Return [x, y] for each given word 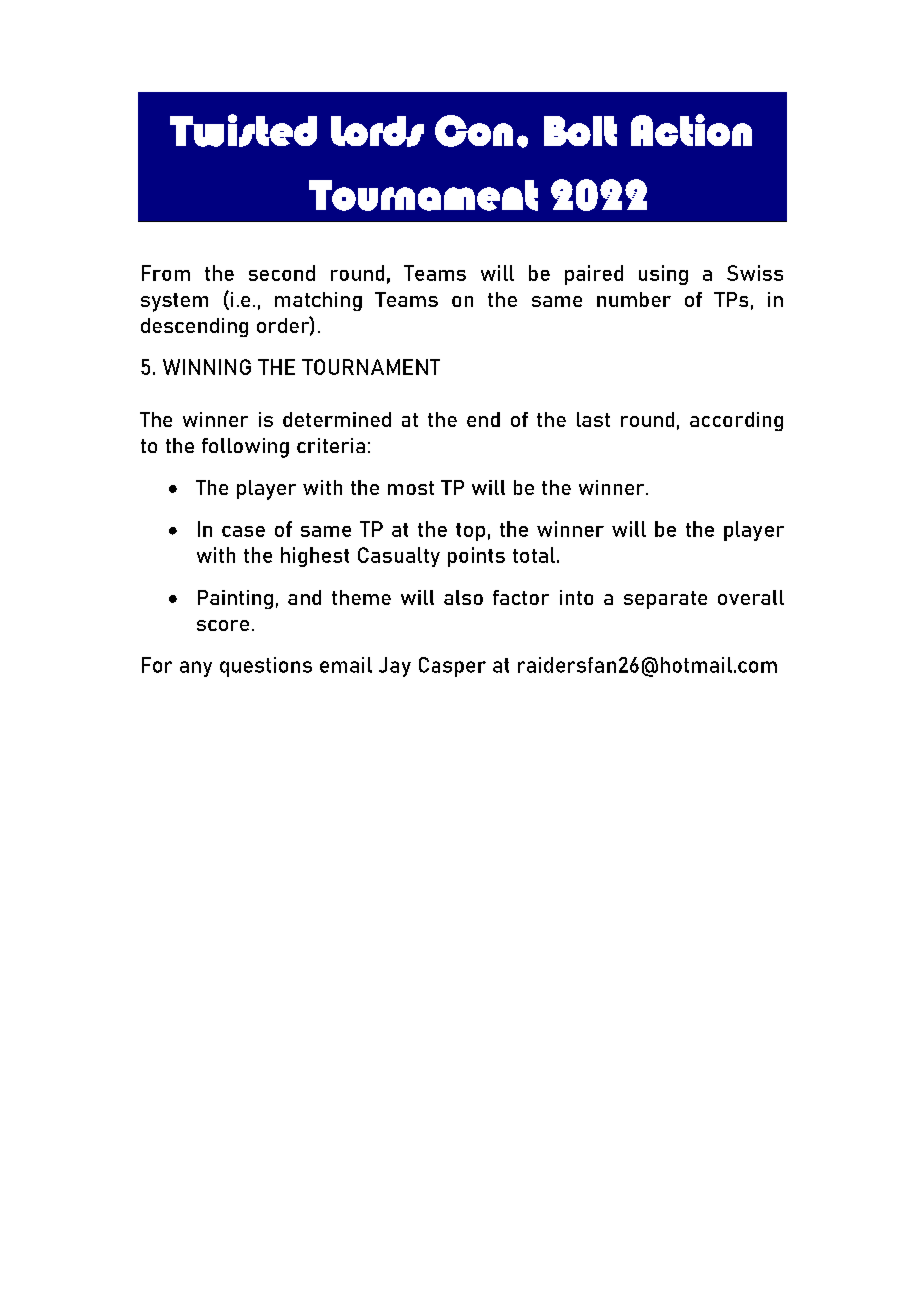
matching [318, 301]
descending [194, 327]
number [634, 299]
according [736, 421]
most [411, 488]
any [196, 669]
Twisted [243, 130]
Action [691, 130]
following [245, 448]
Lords [377, 131]
